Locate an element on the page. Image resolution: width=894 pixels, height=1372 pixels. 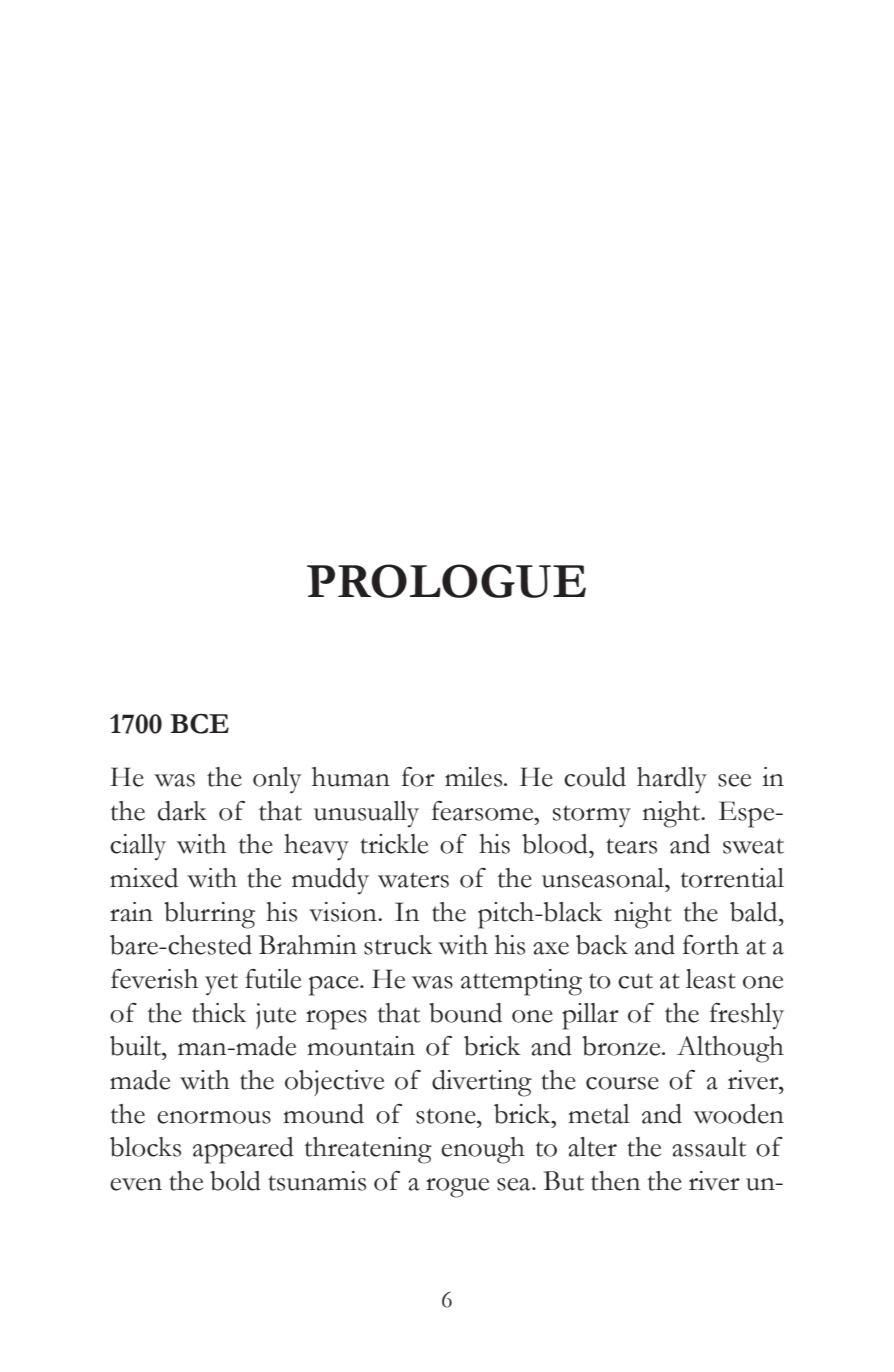
hardly is located at coordinates (672, 780).
